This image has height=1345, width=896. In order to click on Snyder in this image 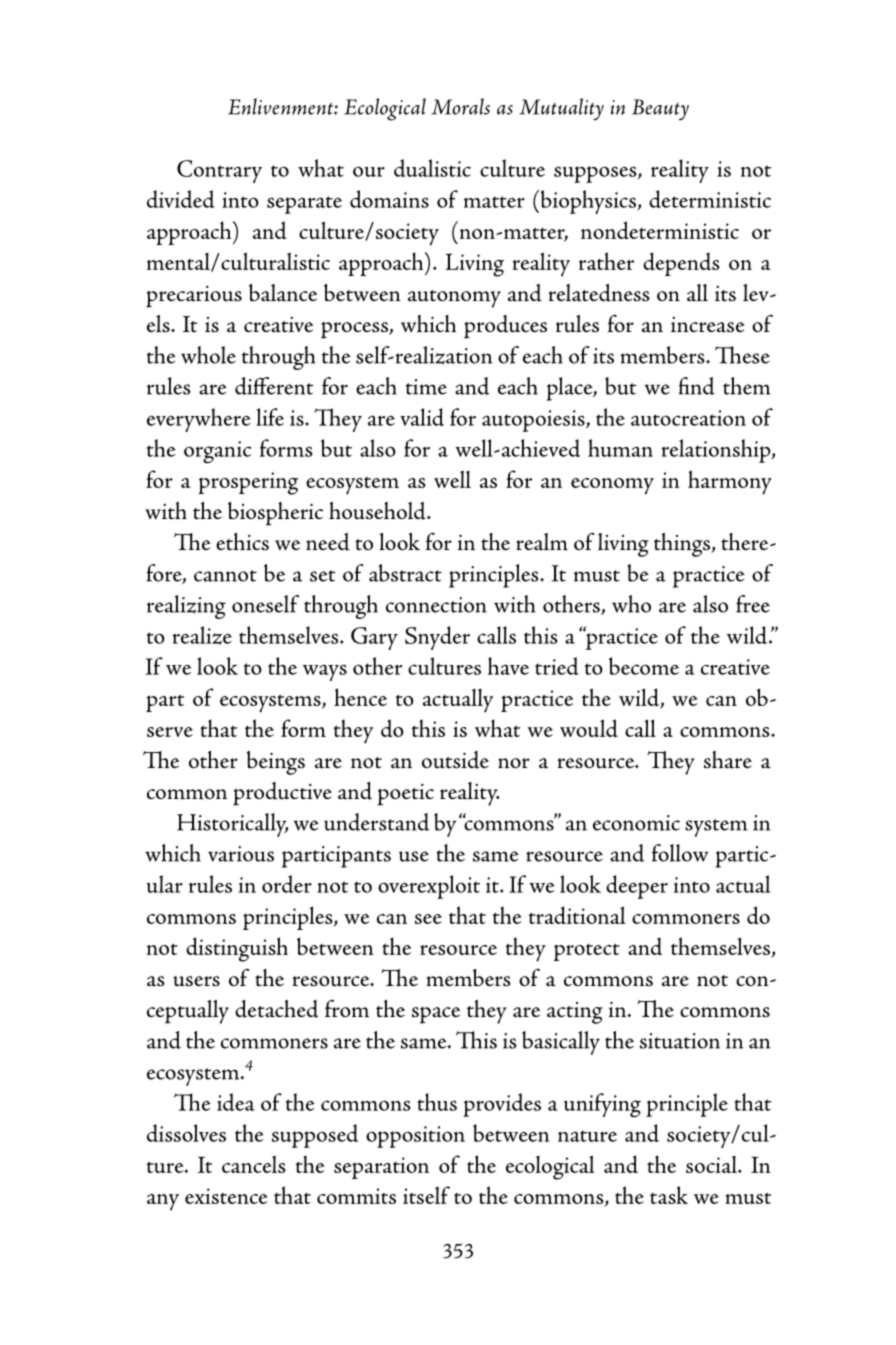, I will do `click(437, 638)`.
